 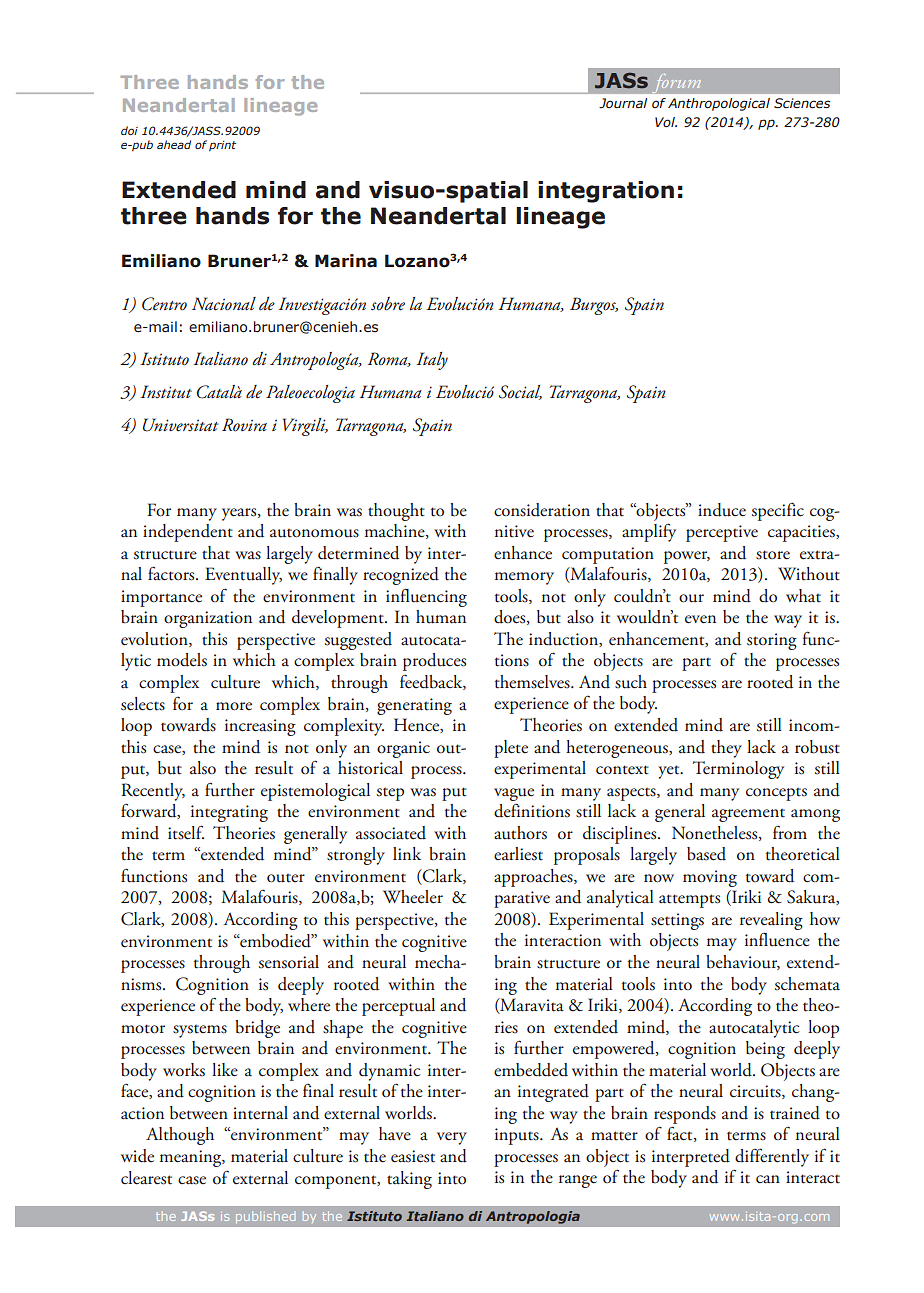 I want to click on integrating, so click(x=229, y=813).
